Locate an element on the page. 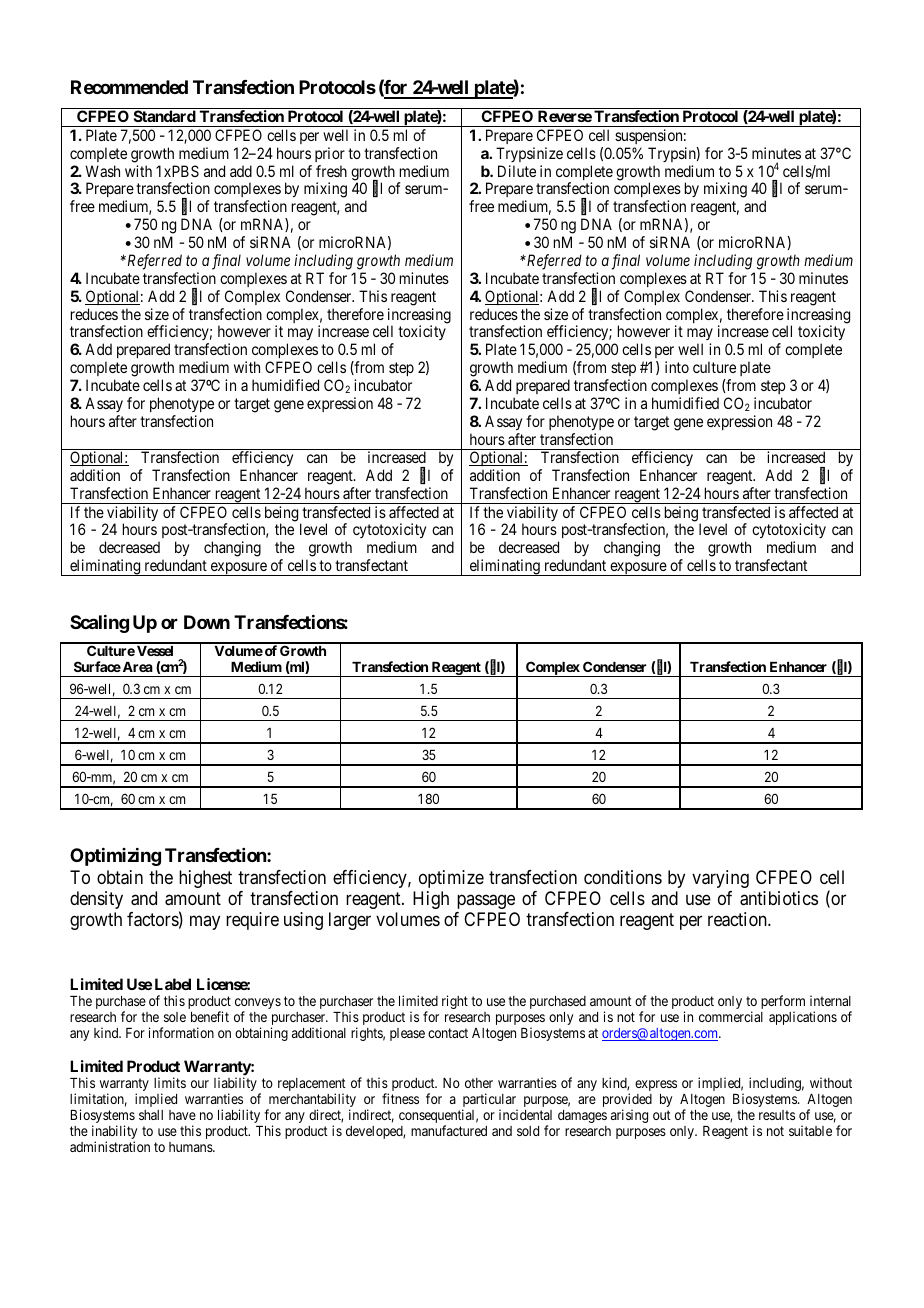 This page has height=1308, width=924. Dilute is located at coordinates (517, 171).
